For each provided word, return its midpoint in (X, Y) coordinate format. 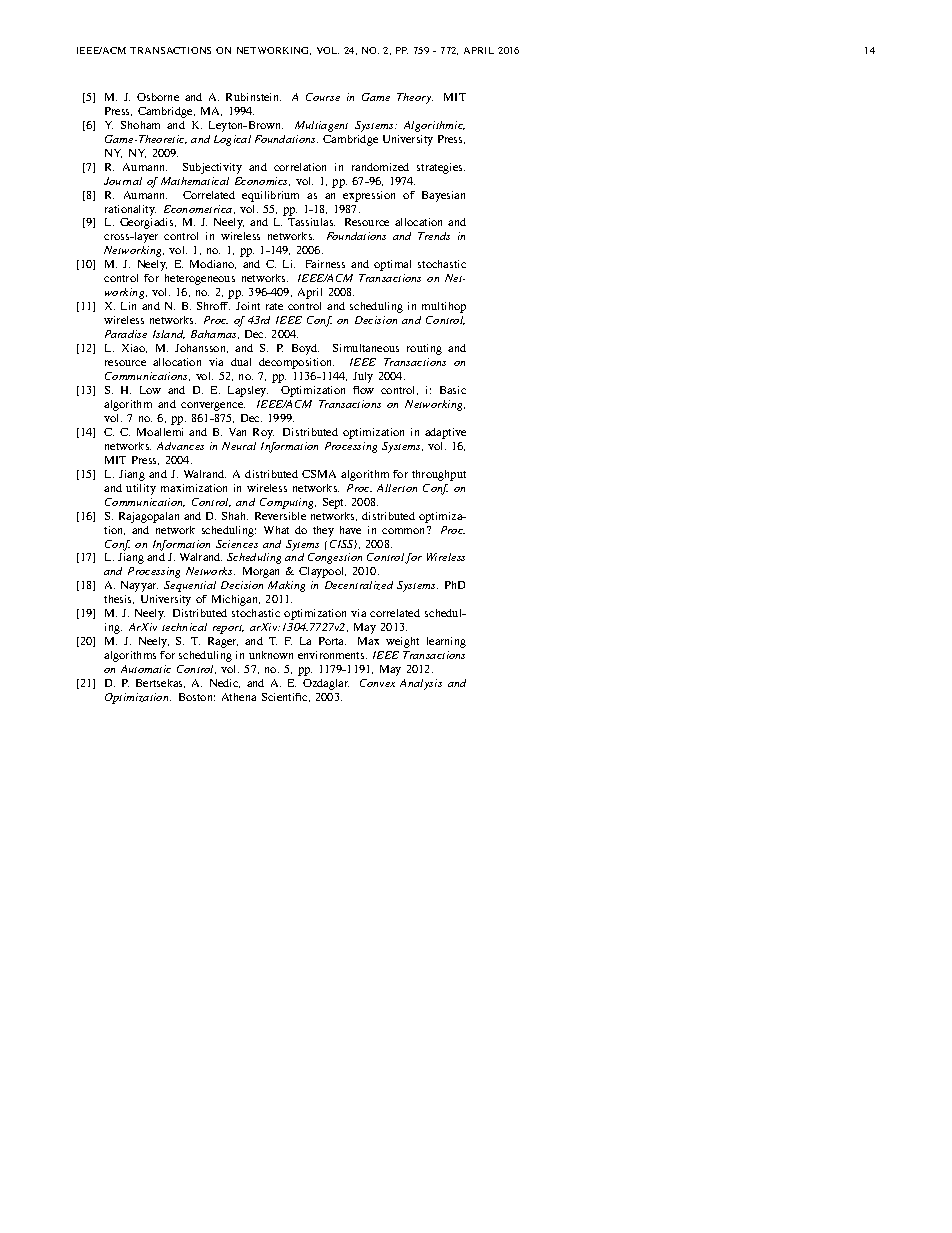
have (350, 530)
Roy (263, 433)
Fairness (325, 264)
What (276, 530)
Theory (415, 98)
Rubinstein (253, 97)
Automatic (146, 669)
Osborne (158, 97)
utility (141, 489)
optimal (392, 265)
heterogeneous (200, 279)
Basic (453, 390)
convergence (213, 406)
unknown (271, 655)
